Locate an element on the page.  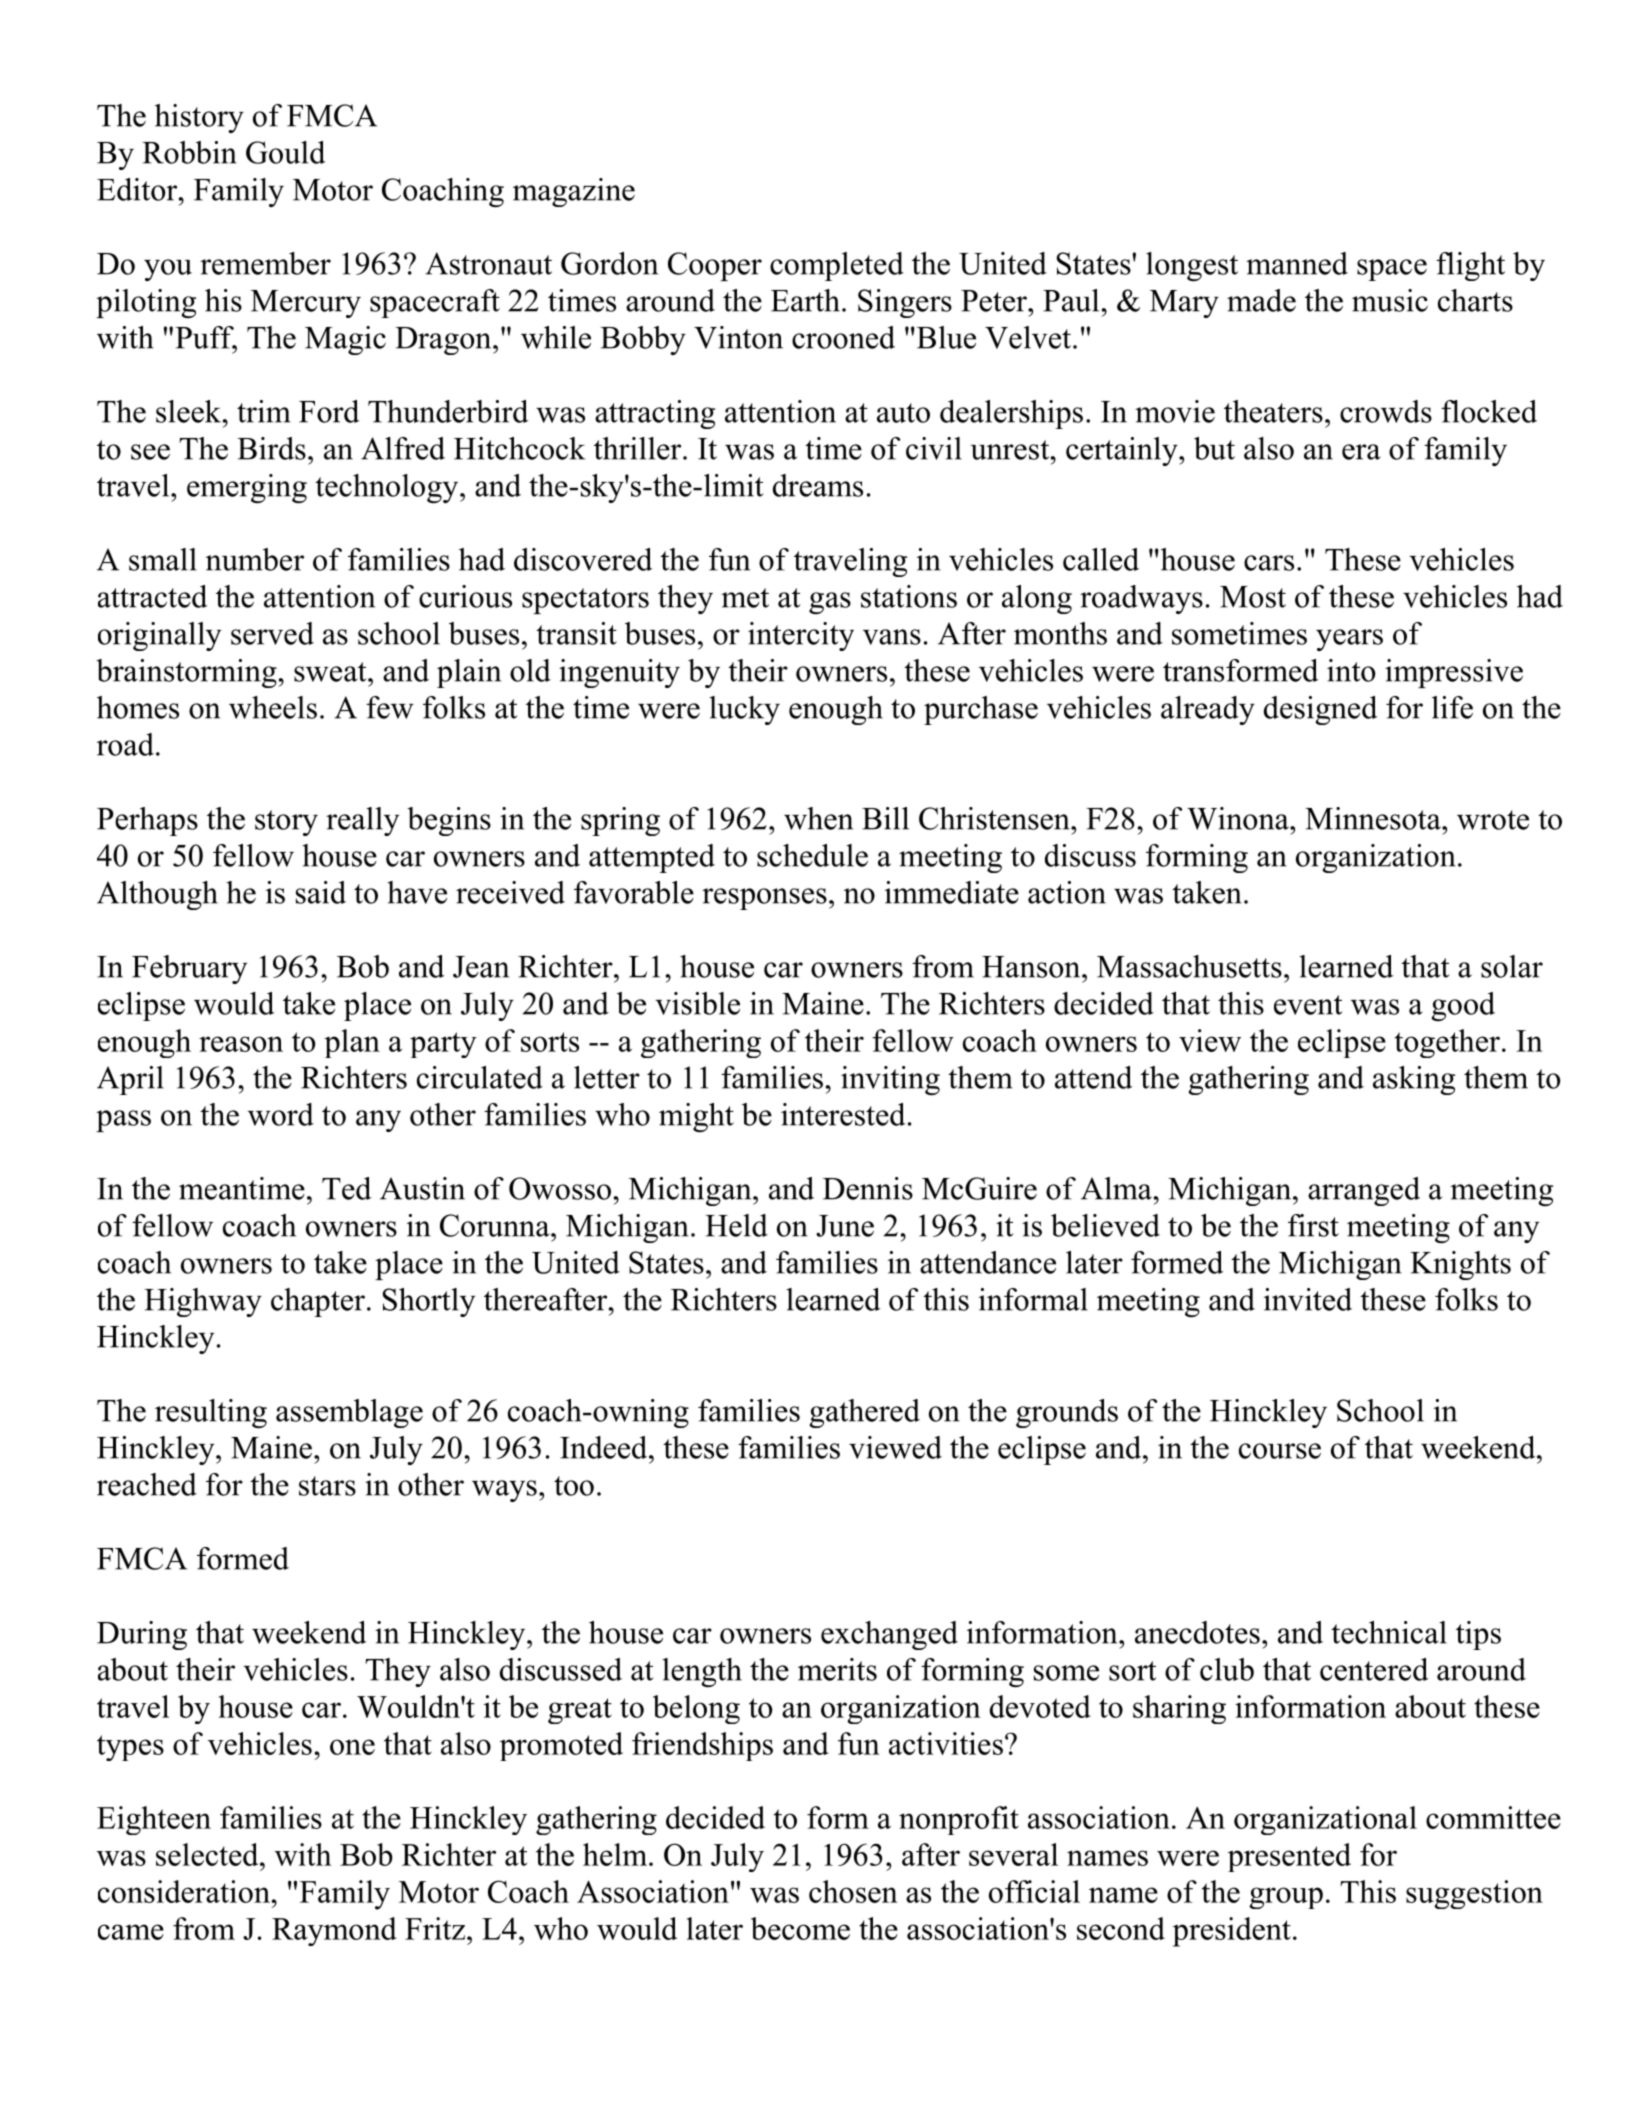
cars is located at coordinates (1269, 563).
